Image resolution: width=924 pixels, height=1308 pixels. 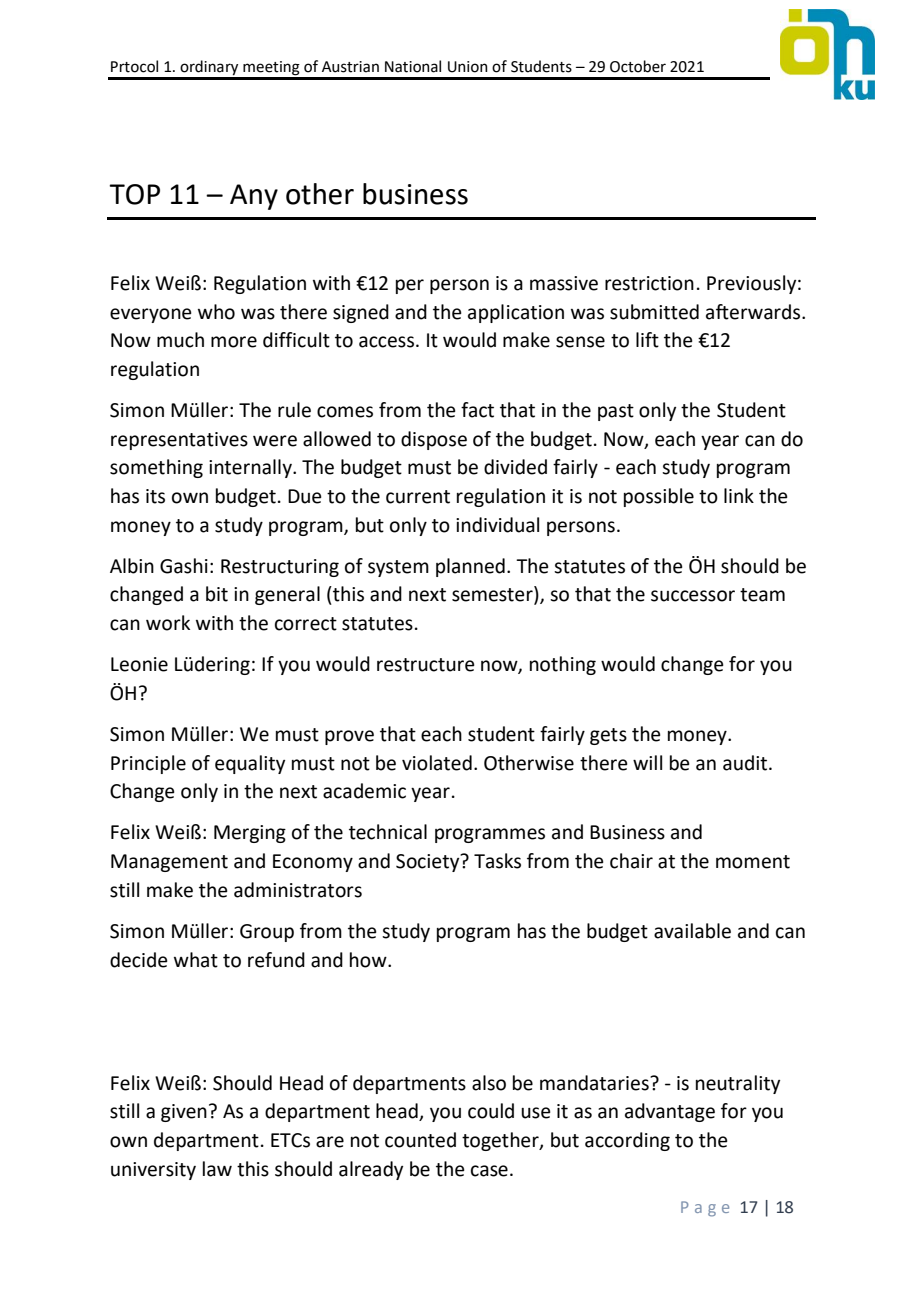 What do you see at coordinates (420, 1140) in the screenshot?
I see `counted` at bounding box center [420, 1140].
